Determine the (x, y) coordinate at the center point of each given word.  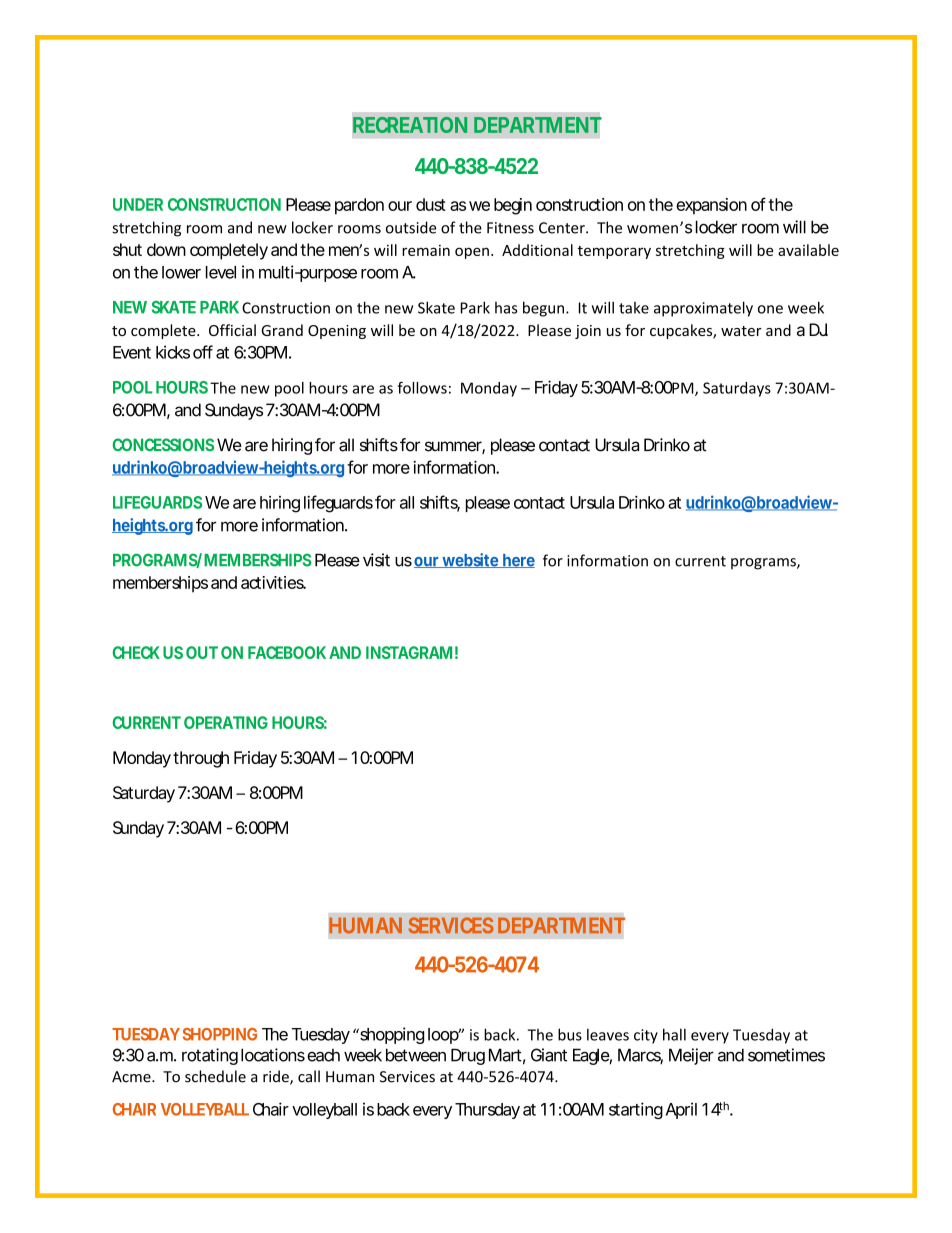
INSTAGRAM (409, 652)
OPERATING (226, 722)
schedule (215, 1076)
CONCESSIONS (163, 445)
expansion (711, 206)
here (518, 561)
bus (570, 1034)
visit (376, 560)
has (506, 308)
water (741, 331)
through (201, 759)
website (470, 560)
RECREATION (410, 125)
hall (674, 1034)
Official (232, 330)
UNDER (138, 204)
